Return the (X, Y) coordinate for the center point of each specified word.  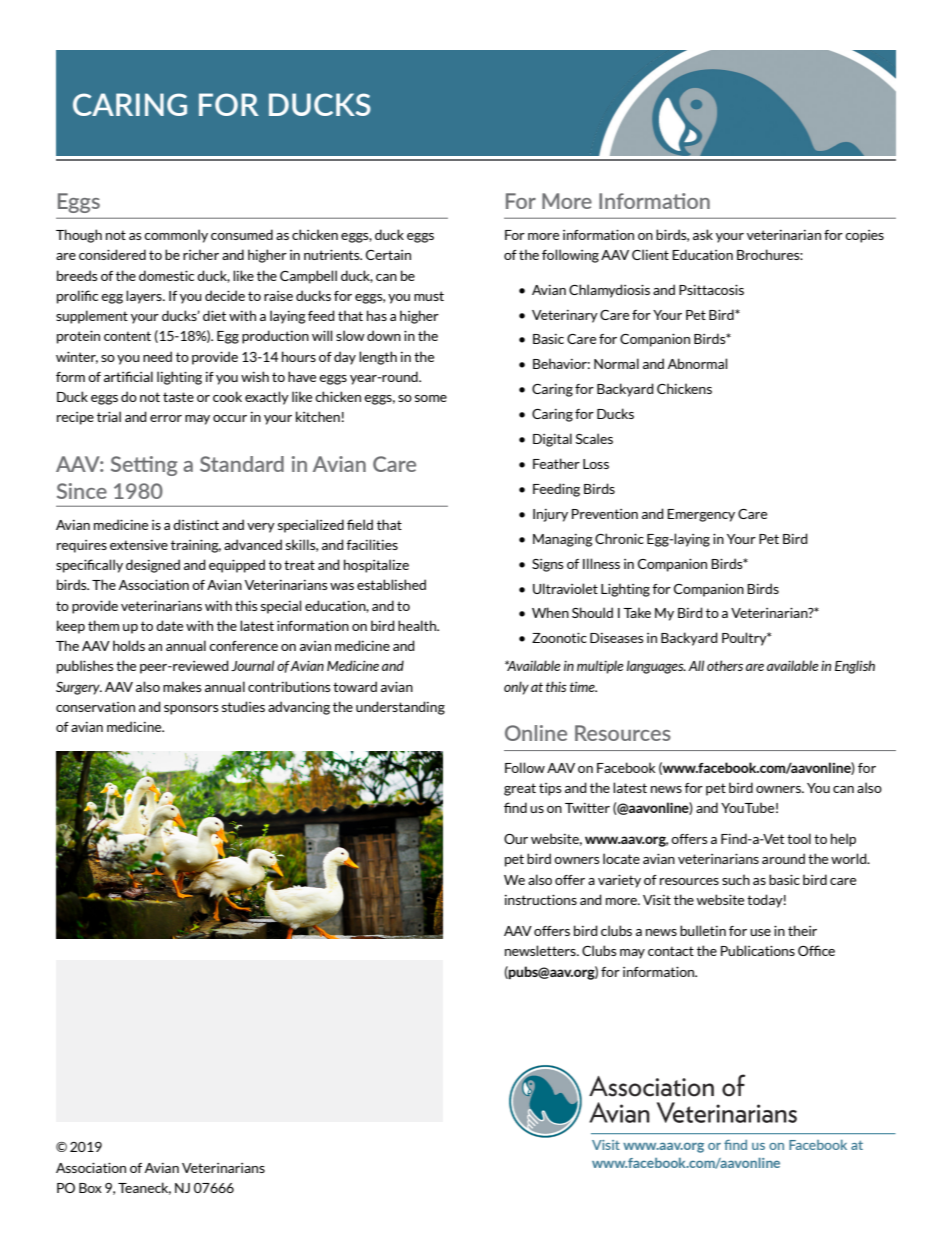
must (429, 296)
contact (671, 951)
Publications (758, 950)
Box (90, 1188)
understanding (400, 708)
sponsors (191, 710)
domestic (166, 275)
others (725, 665)
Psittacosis (711, 289)
